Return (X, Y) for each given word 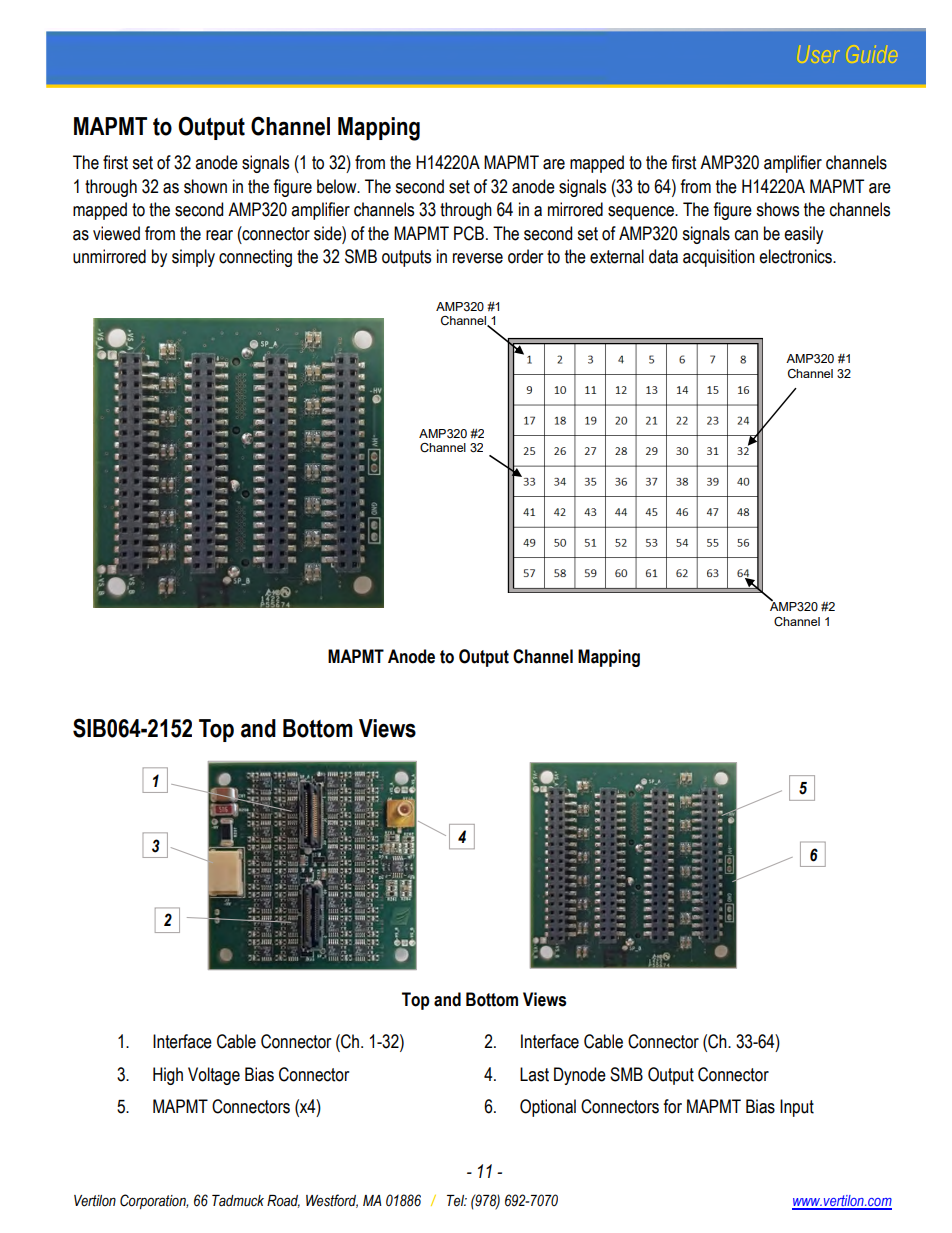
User (819, 54)
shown (205, 186)
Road (283, 1201)
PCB (469, 233)
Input (797, 1108)
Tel (457, 1201)
